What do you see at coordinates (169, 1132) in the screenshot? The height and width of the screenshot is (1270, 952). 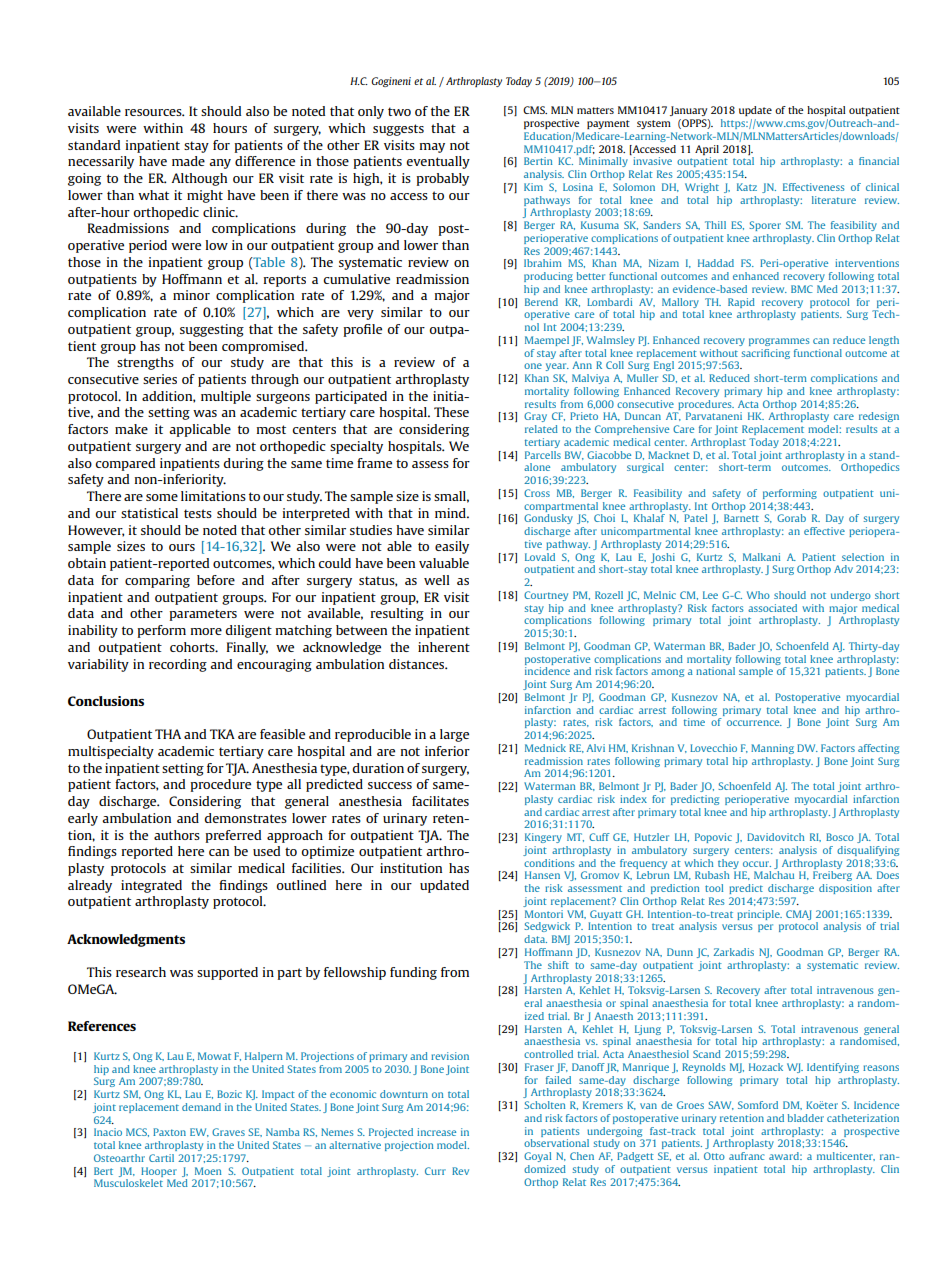 I see `Paxton` at bounding box center [169, 1132].
